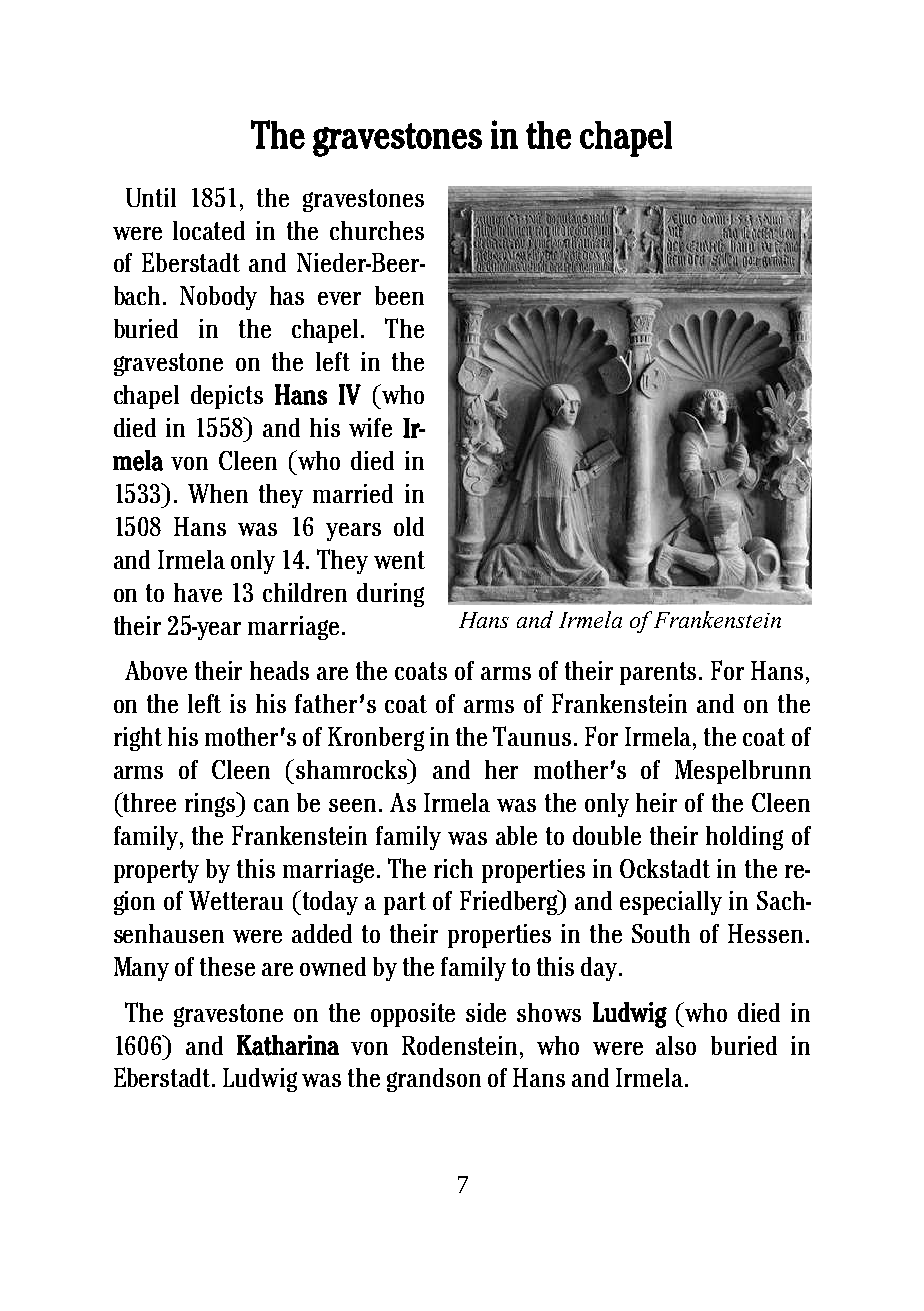 The image size is (924, 1311). I want to click on rich, so click(453, 868).
